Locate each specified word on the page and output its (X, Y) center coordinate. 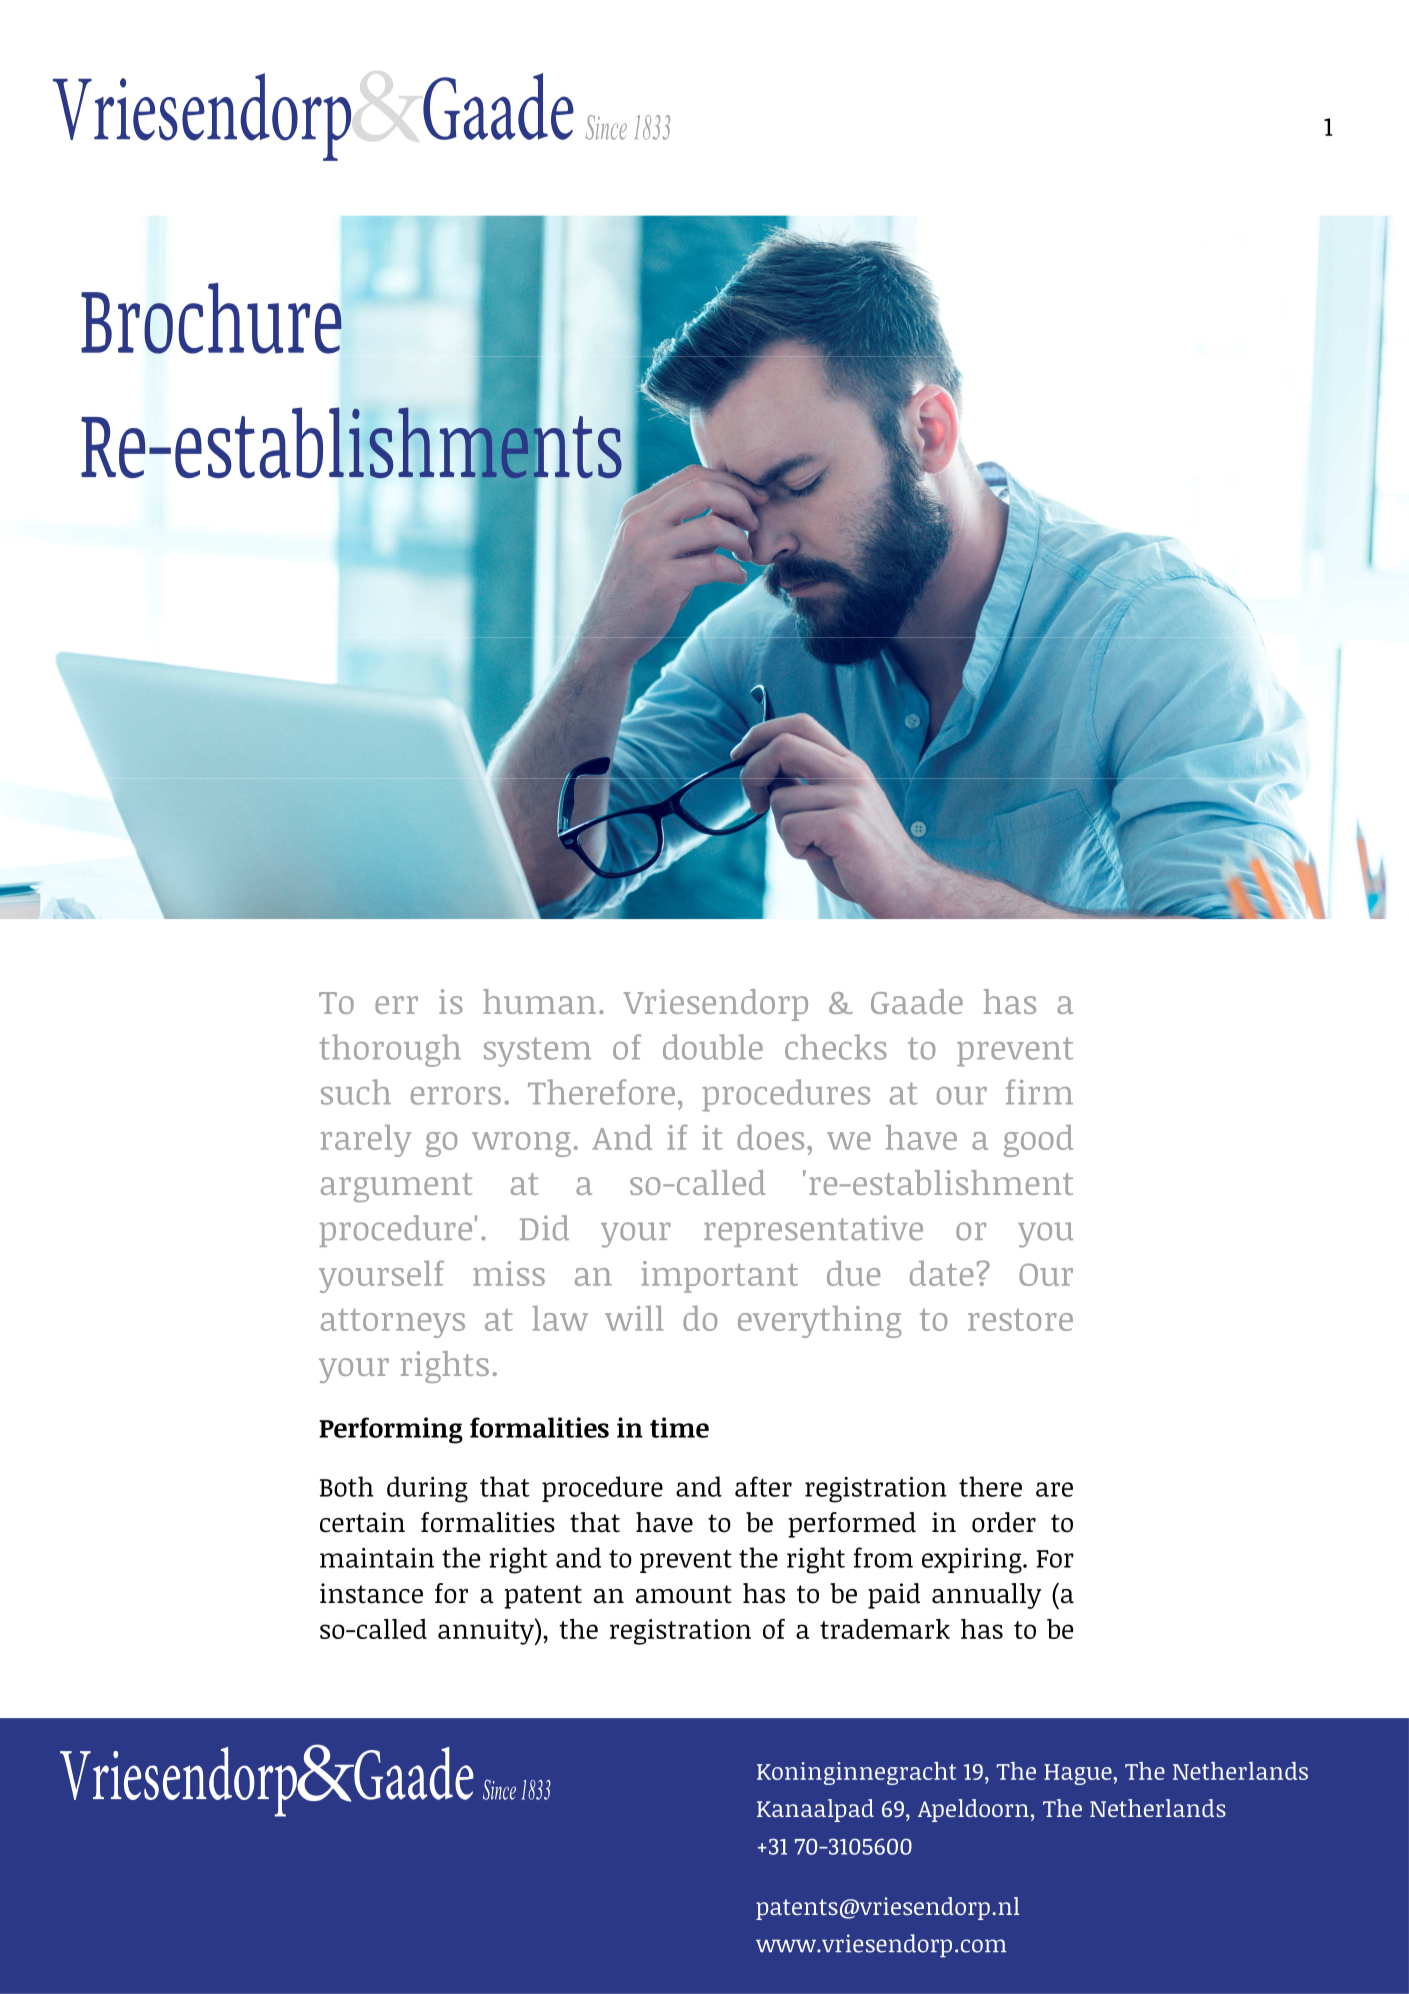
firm (1039, 1091)
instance (371, 1593)
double (713, 1047)
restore (1020, 1320)
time (679, 1427)
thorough (390, 1050)
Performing (391, 1430)
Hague (1079, 1774)
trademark (885, 1629)
